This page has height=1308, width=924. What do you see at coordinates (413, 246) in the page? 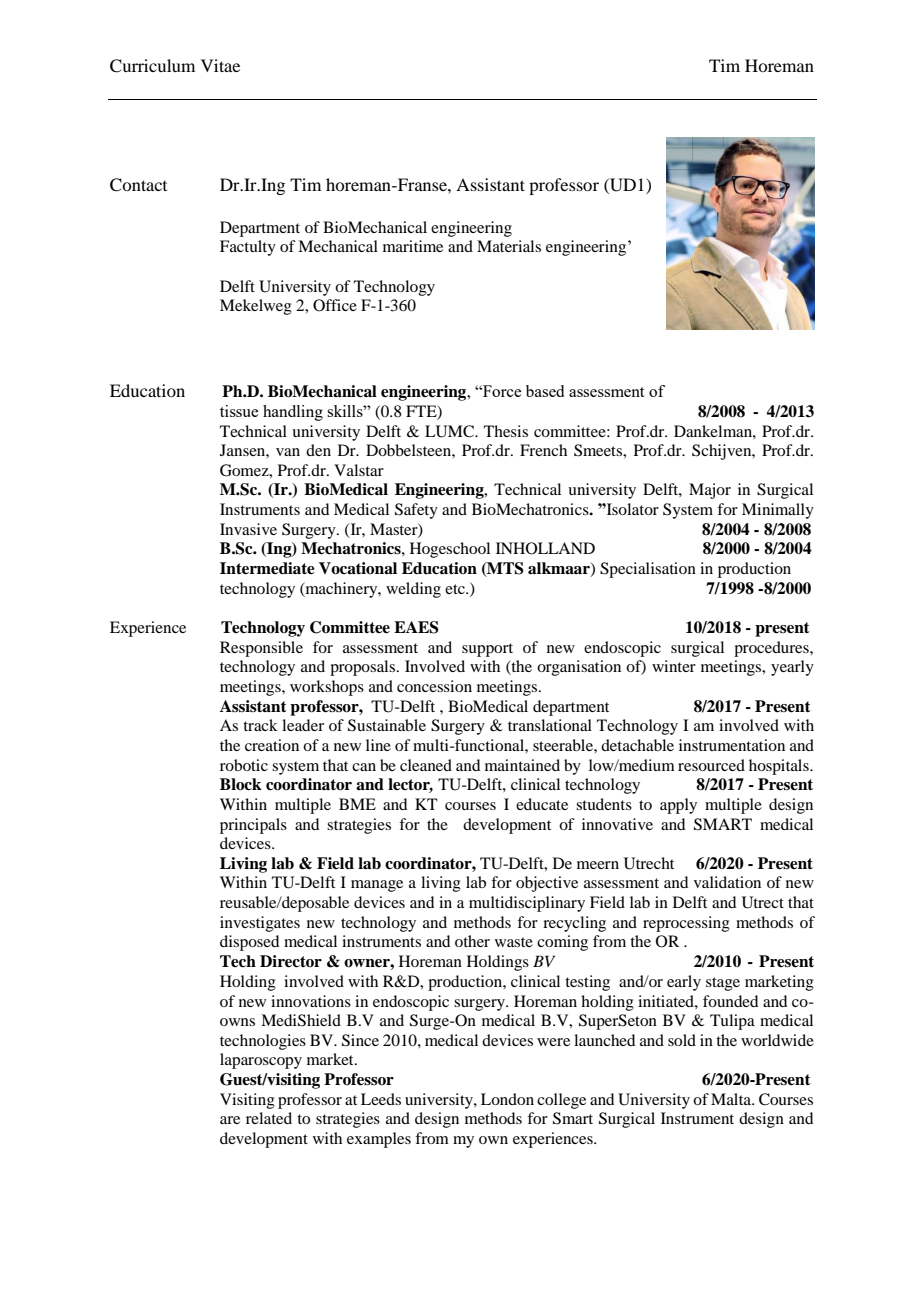
I see `maritime` at bounding box center [413, 246].
